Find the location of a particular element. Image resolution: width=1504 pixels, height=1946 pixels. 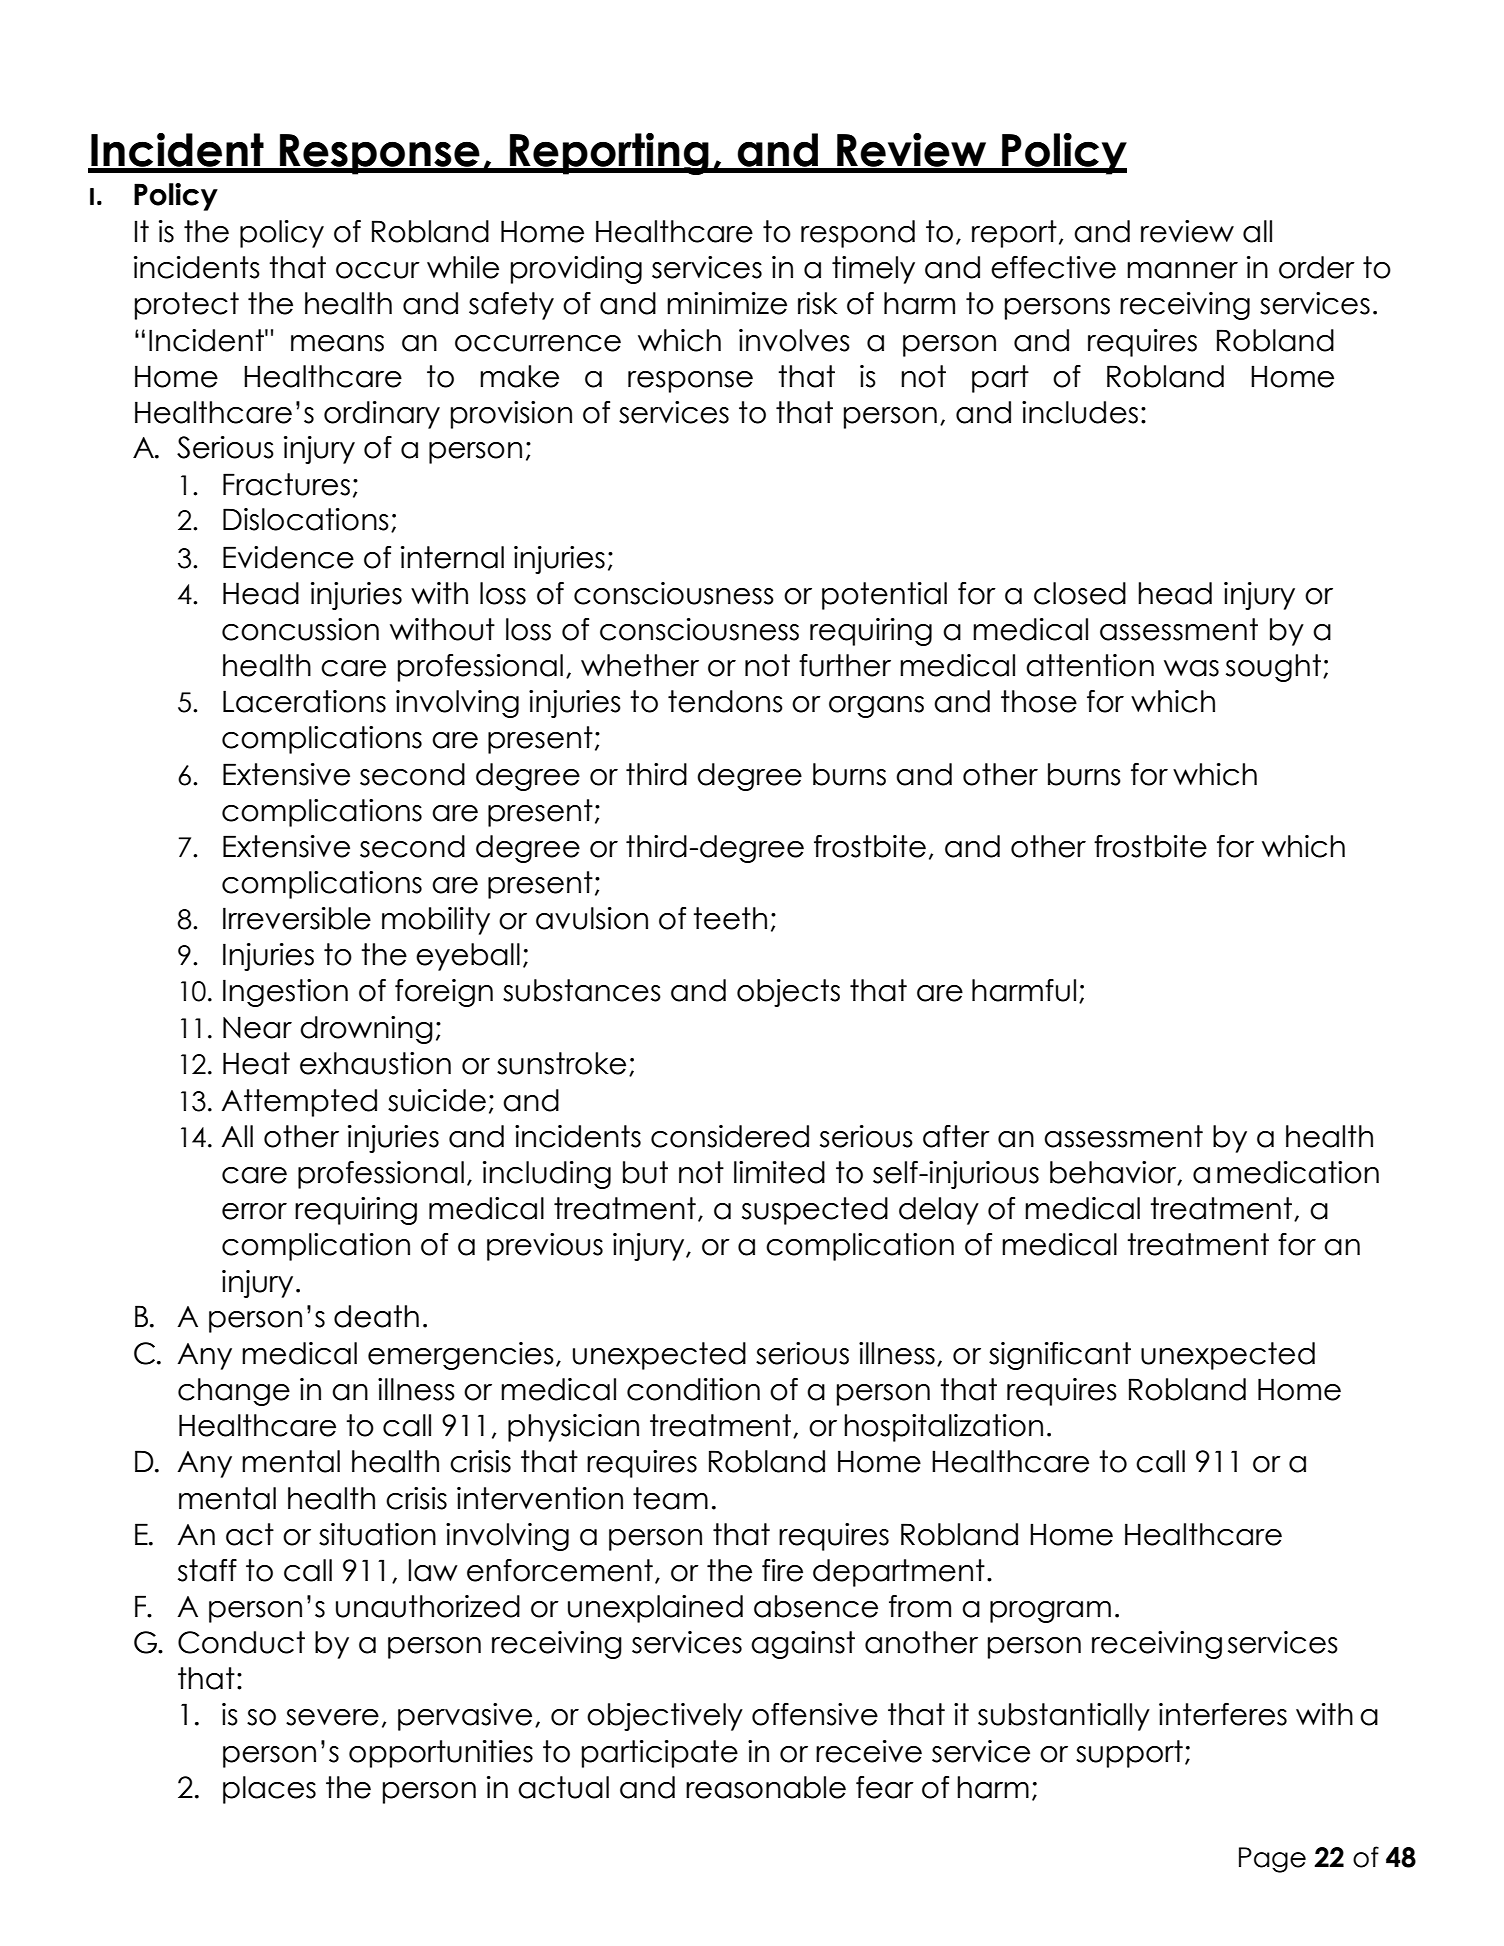

Lacerations is located at coordinates (304, 701).
